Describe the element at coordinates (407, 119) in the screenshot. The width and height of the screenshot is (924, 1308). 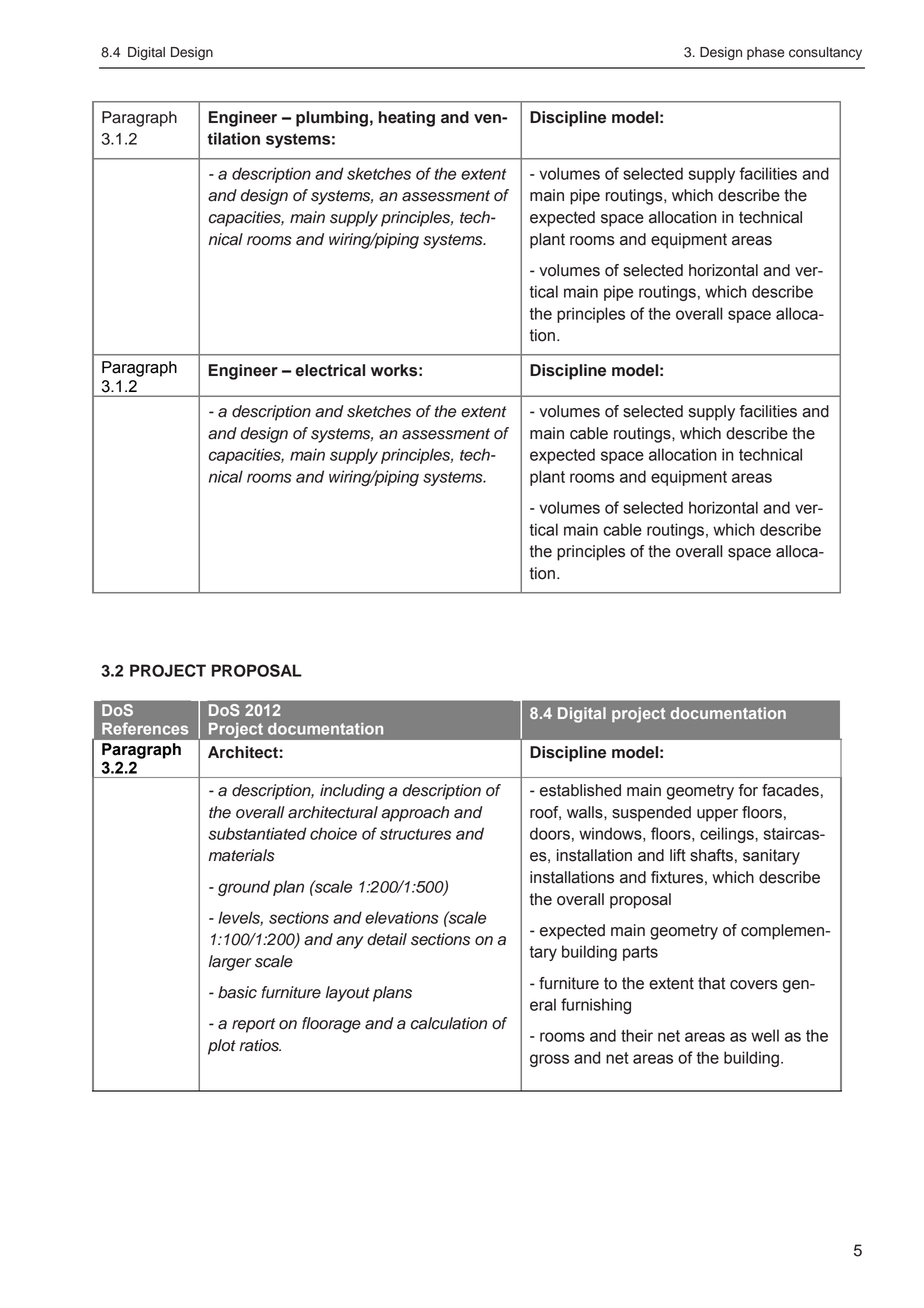
I see `heating` at that location.
